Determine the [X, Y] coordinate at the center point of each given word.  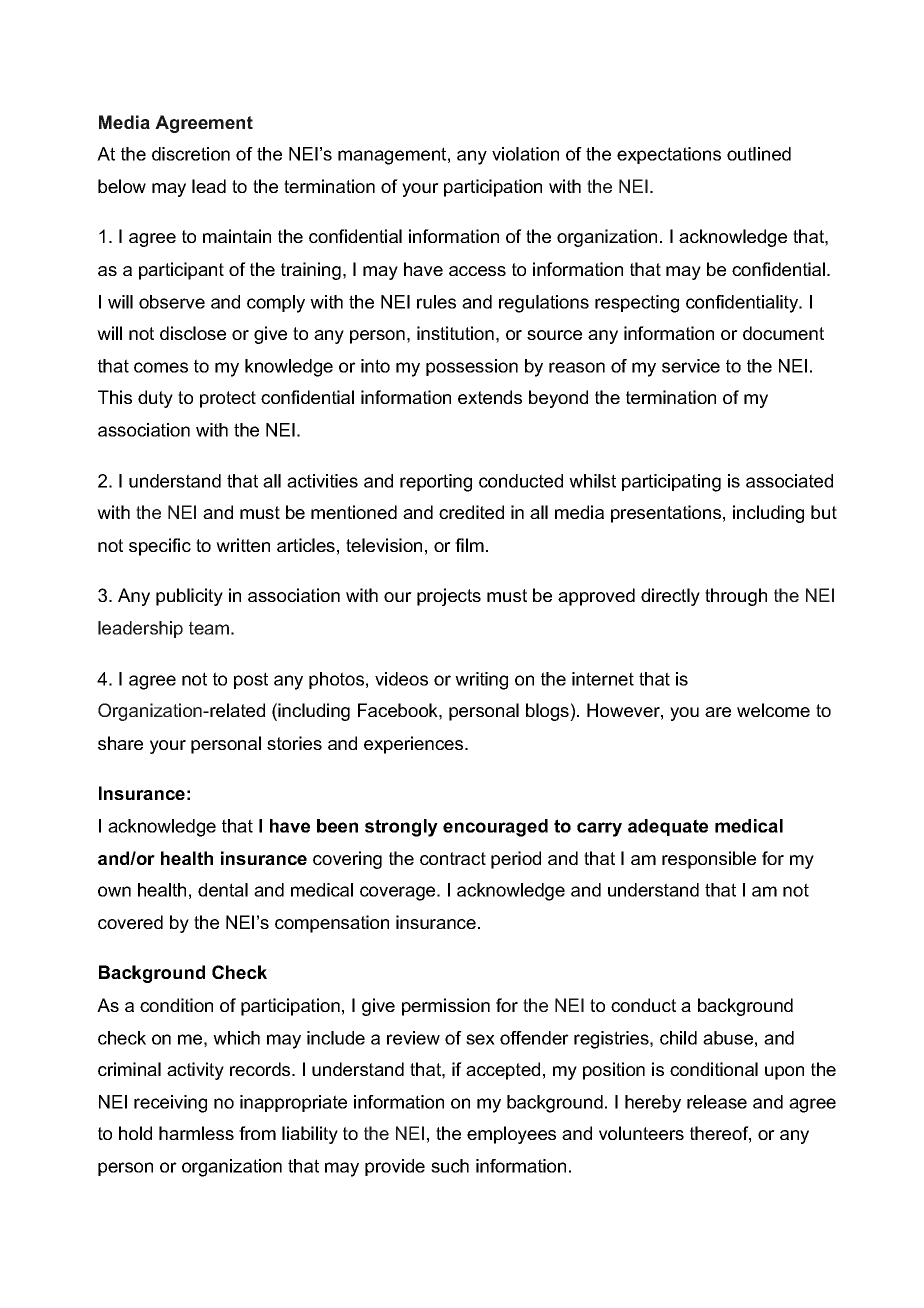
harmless [196, 1133]
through [736, 597]
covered [130, 922]
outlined [759, 154]
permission [446, 1007]
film [469, 545]
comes [161, 367]
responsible [709, 860]
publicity [189, 597]
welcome [773, 710]
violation [525, 154]
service [691, 366]
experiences [415, 745]
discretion [191, 154]
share [120, 743]
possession [472, 367]
